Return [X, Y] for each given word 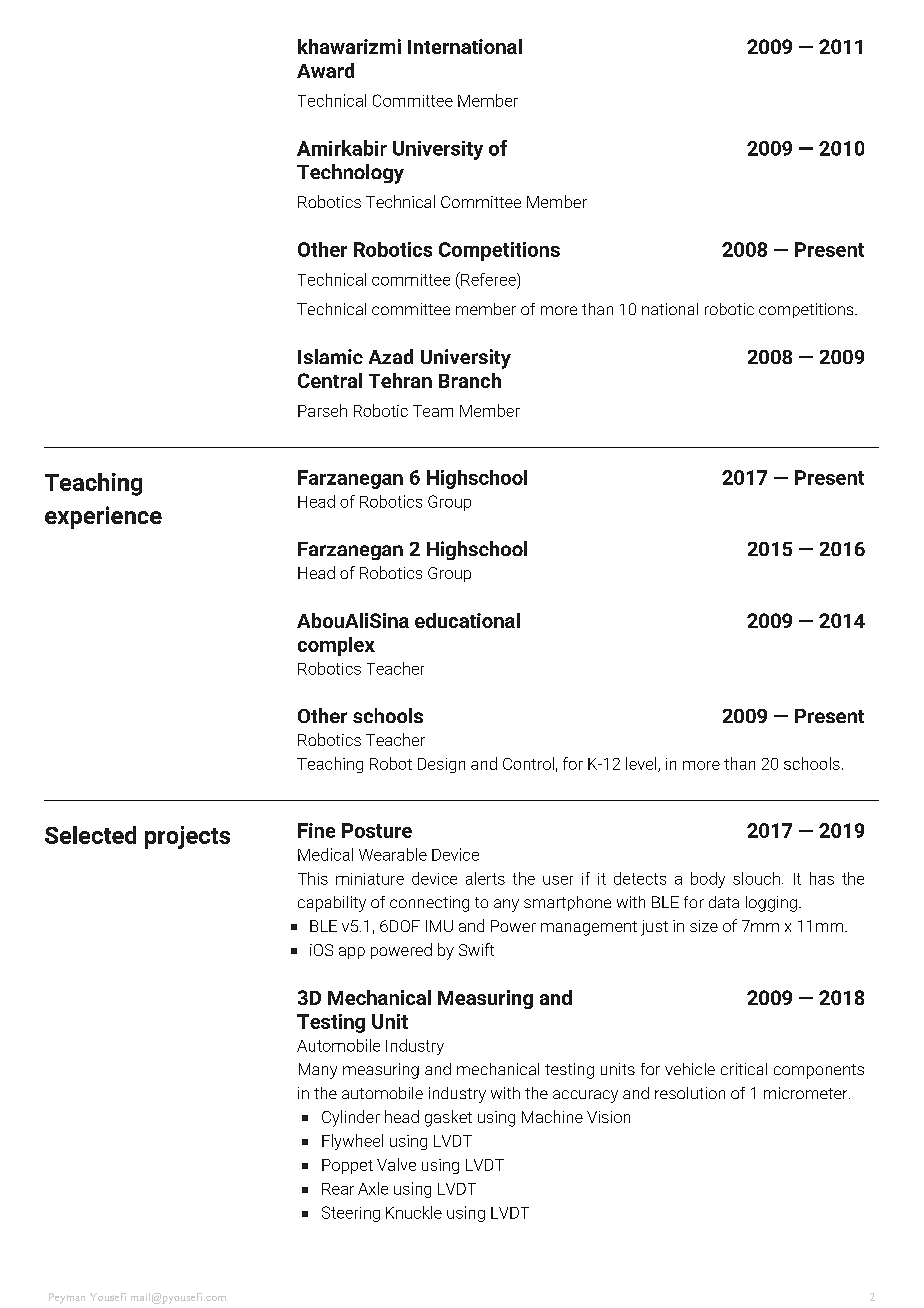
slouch [756, 878]
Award [325, 70]
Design [441, 765]
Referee [488, 279]
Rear [338, 1189]
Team [433, 411]
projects [187, 837]
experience [103, 517]
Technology [350, 174]
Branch [470, 380]
